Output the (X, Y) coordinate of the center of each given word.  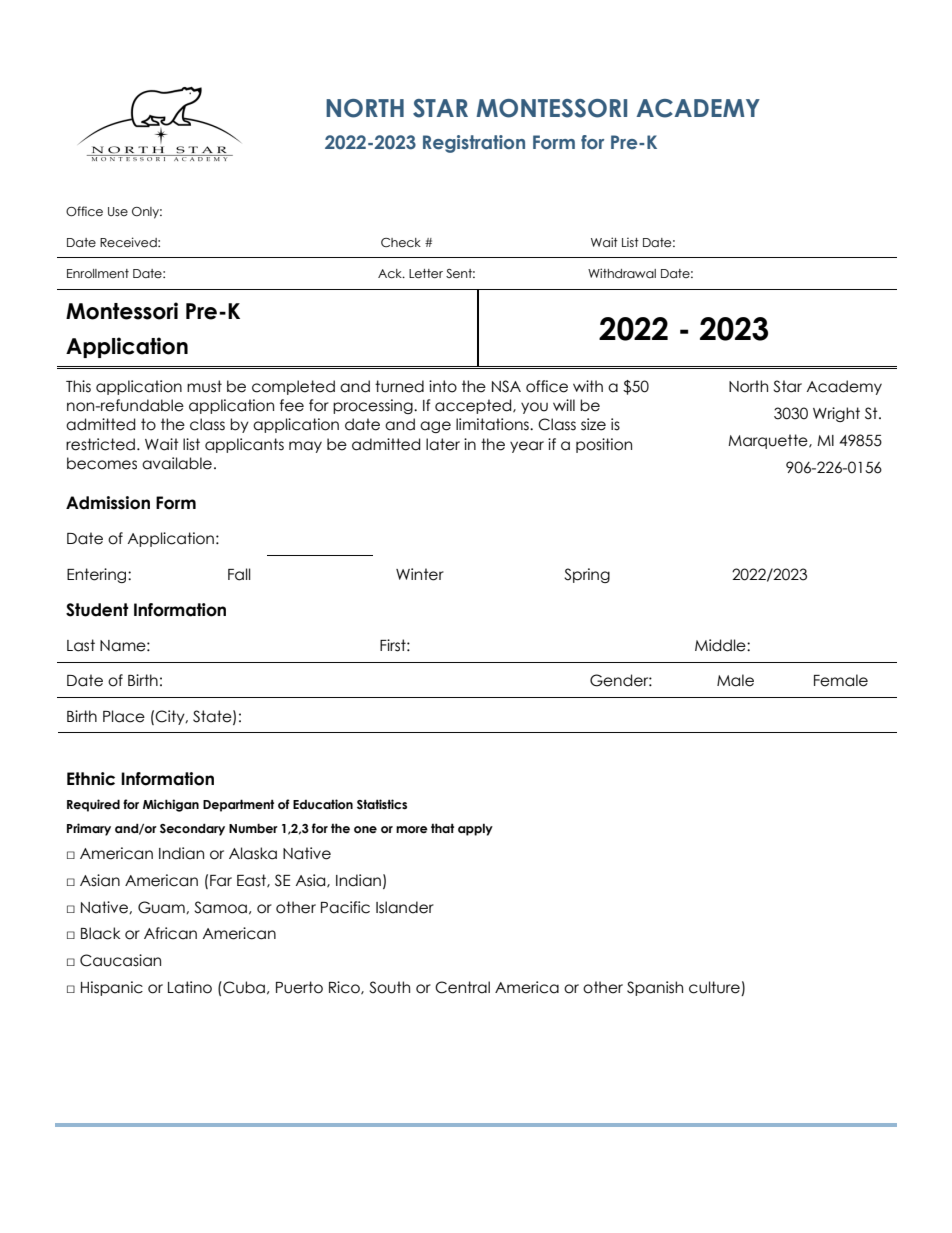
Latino (190, 987)
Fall (239, 574)
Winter (420, 574)
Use (118, 211)
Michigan (171, 805)
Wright (836, 414)
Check (401, 243)
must (204, 386)
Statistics (382, 804)
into (443, 386)
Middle (721, 645)
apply (475, 830)
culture (715, 988)
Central (462, 987)
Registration (474, 144)
